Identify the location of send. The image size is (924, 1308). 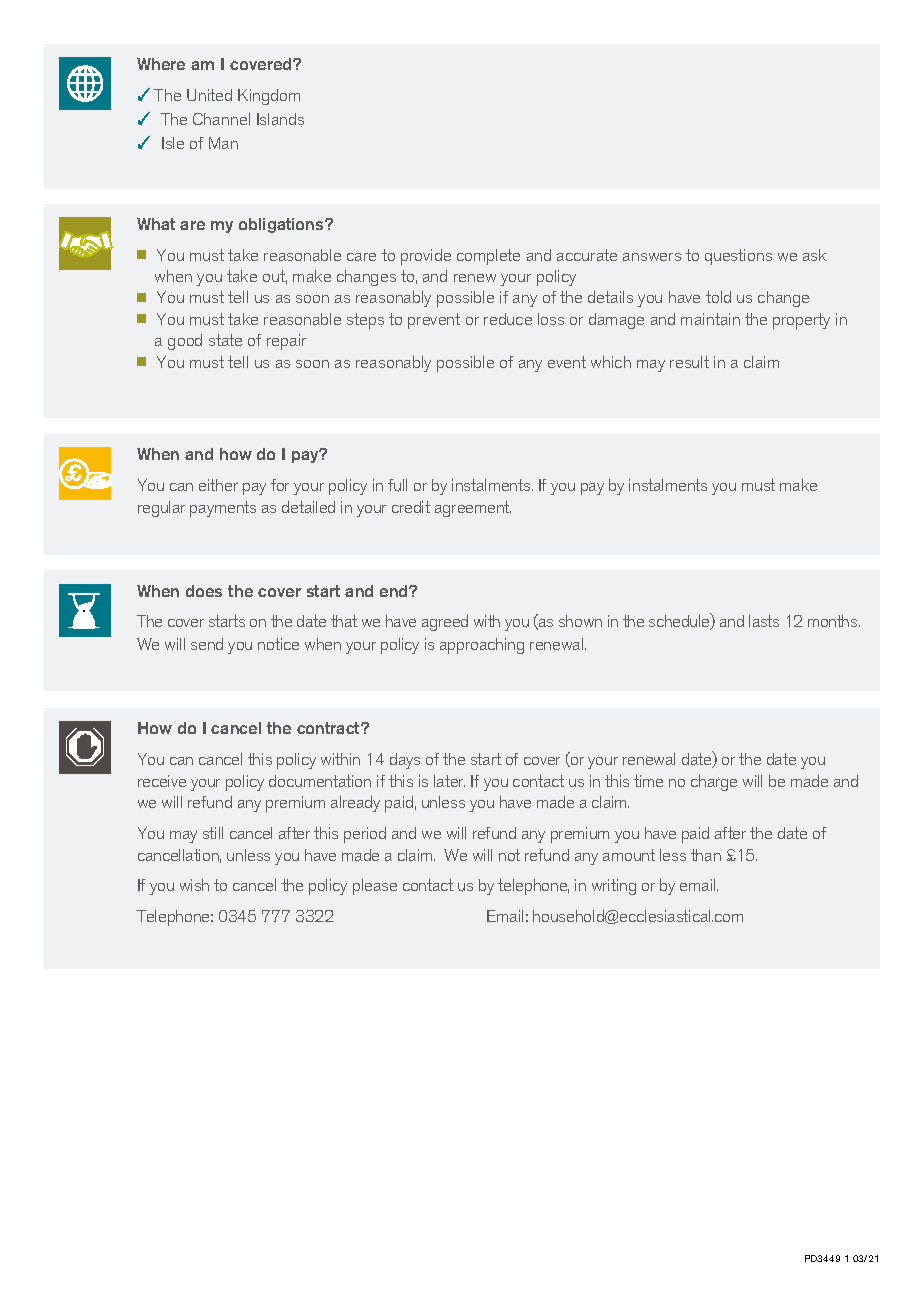
(207, 644).
